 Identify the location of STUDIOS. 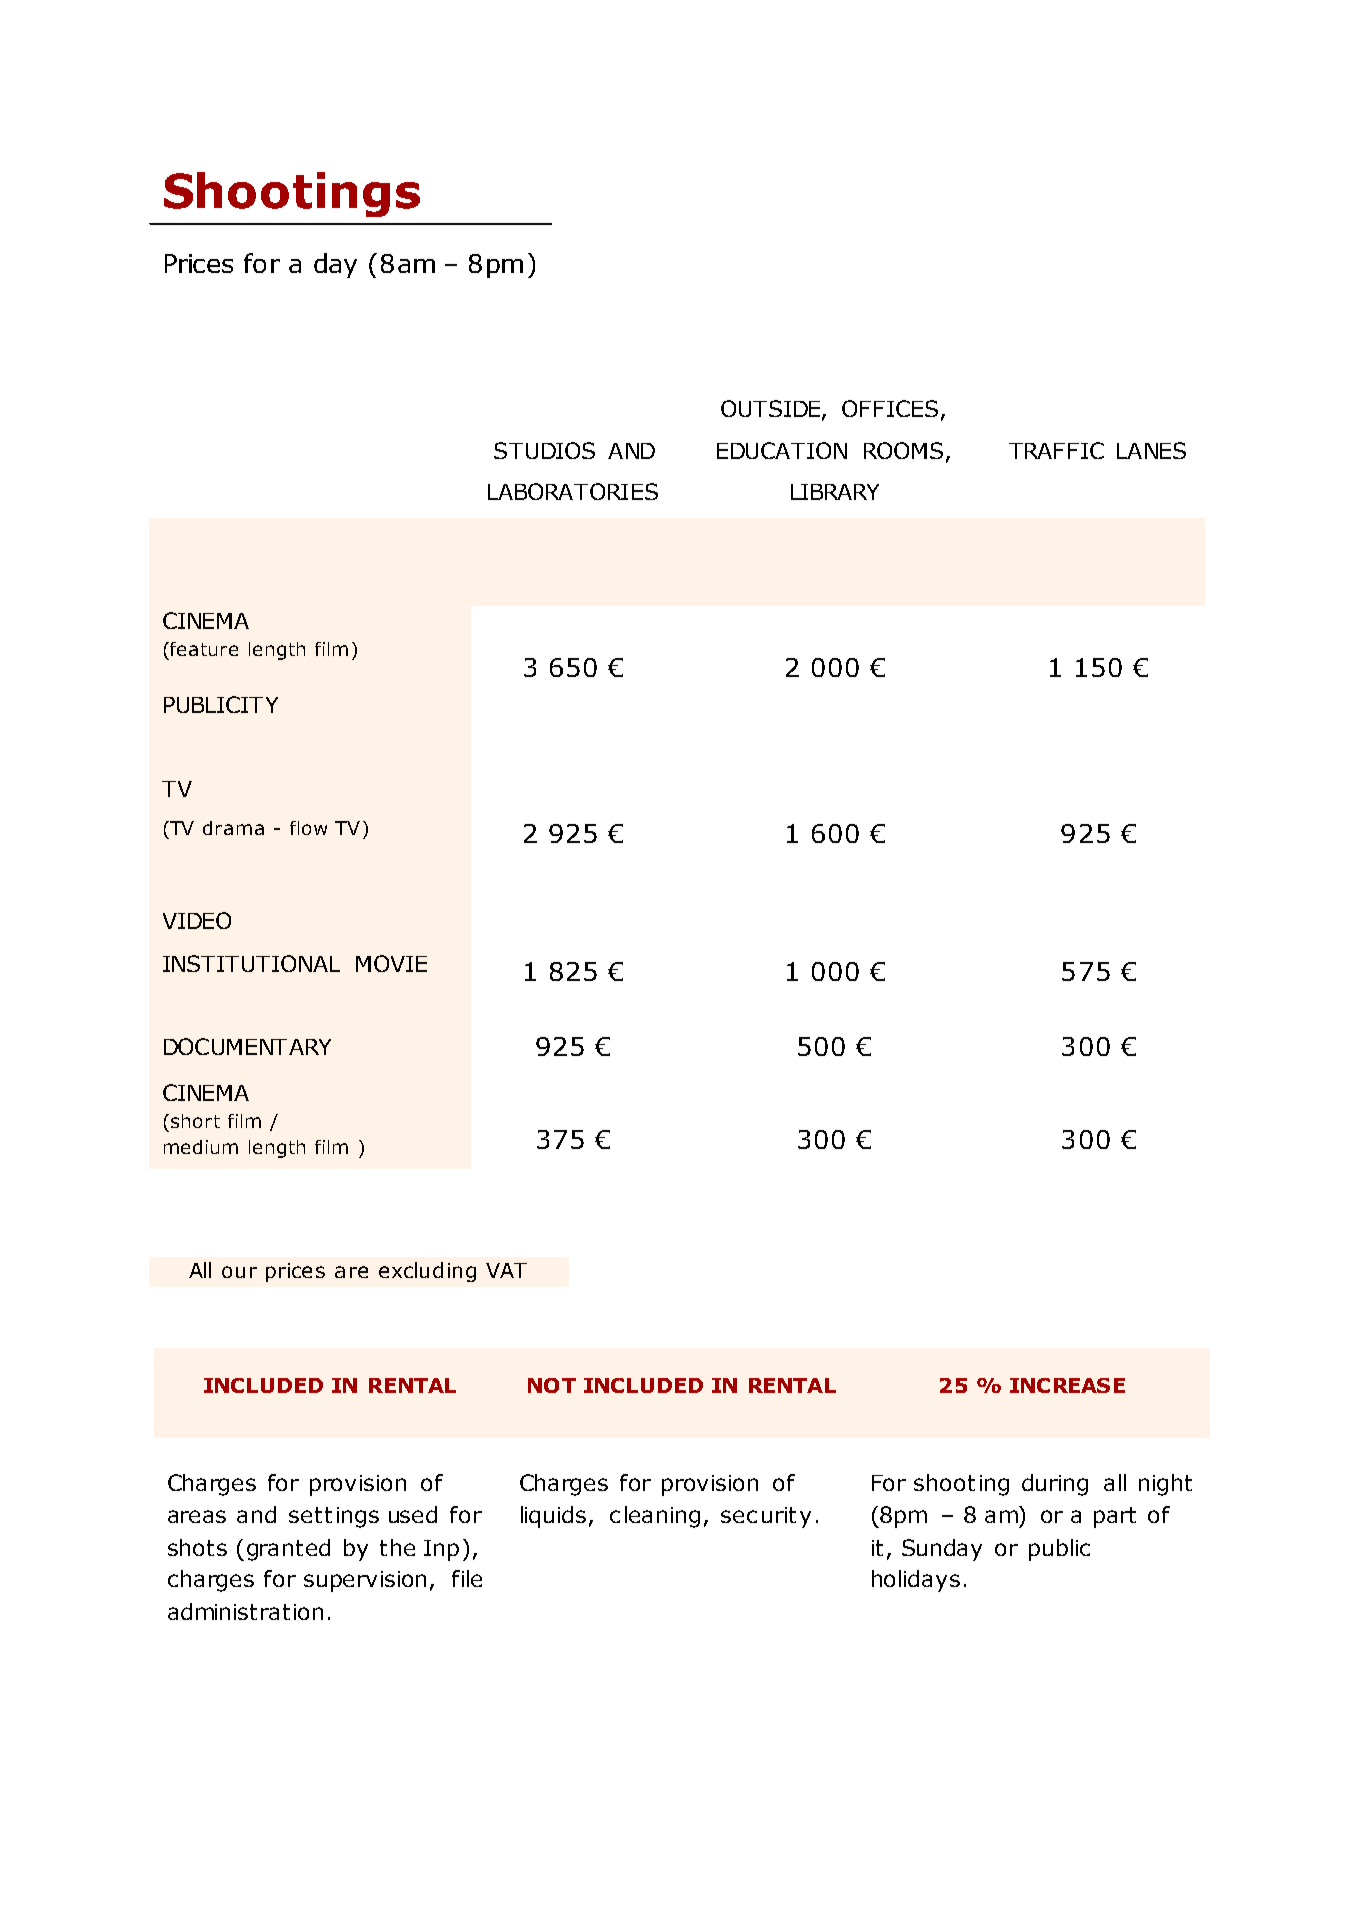
(544, 450).
